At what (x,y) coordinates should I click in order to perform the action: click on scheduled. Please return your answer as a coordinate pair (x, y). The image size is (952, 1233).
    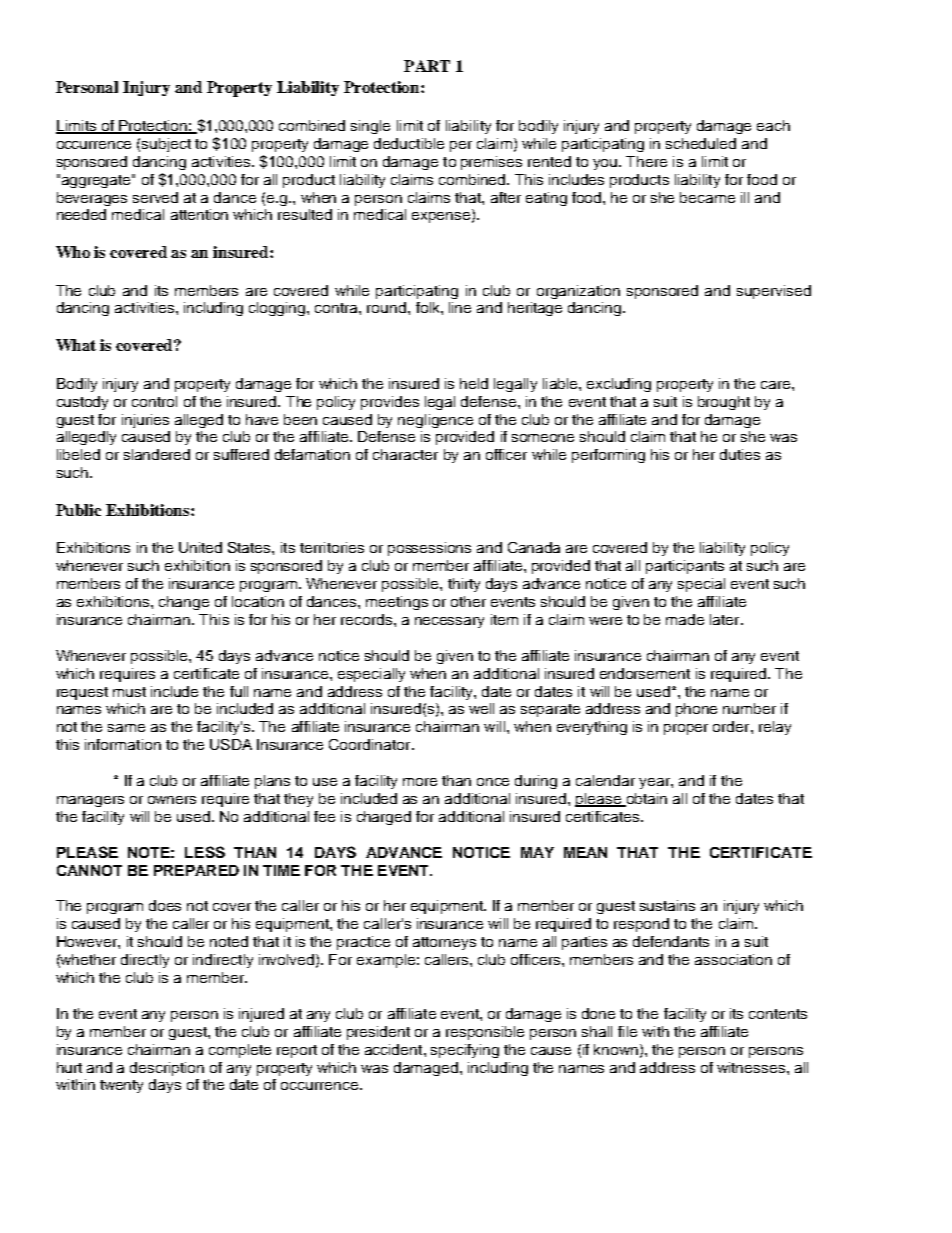
    Looking at the image, I should click on (701, 143).
